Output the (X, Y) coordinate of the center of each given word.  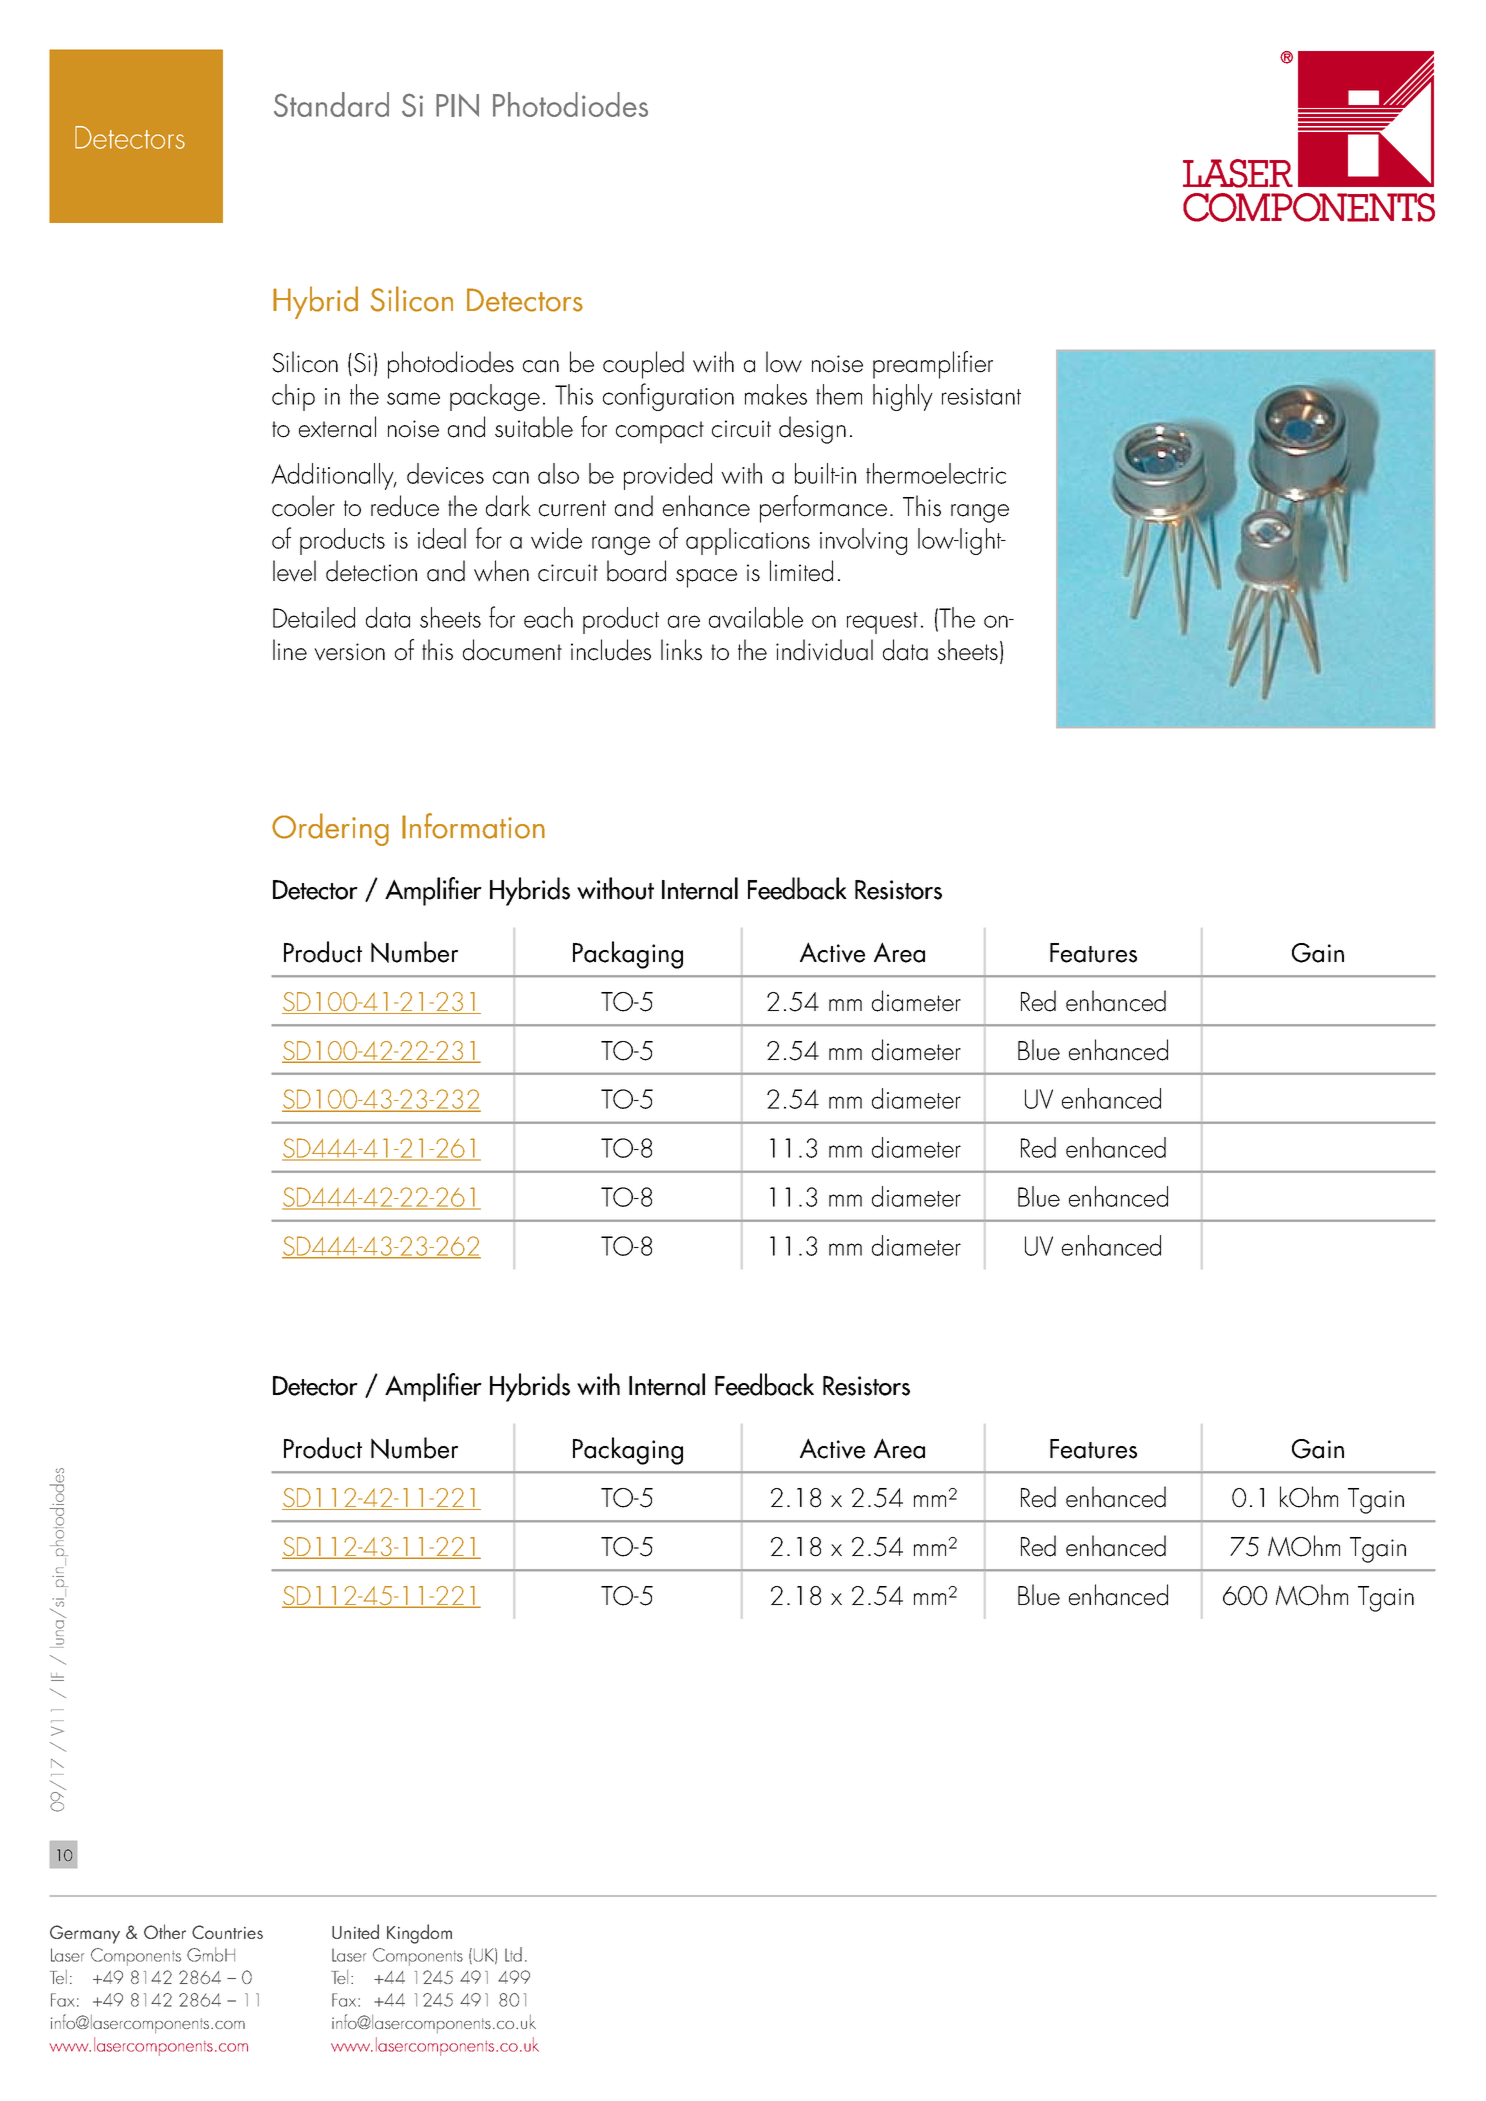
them (839, 394)
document (512, 650)
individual (824, 650)
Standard (331, 104)
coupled (643, 365)
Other (165, 1931)
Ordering (330, 829)
